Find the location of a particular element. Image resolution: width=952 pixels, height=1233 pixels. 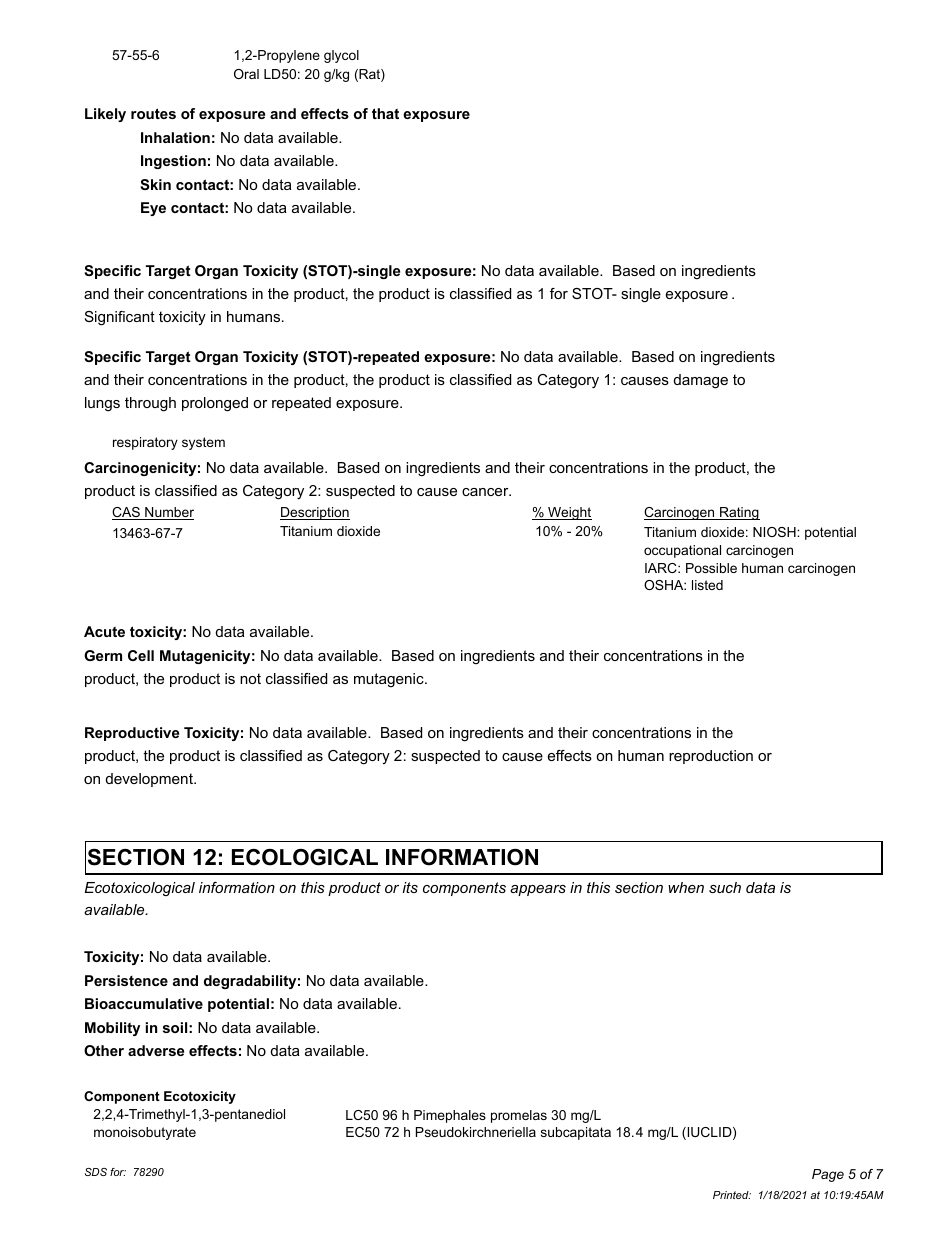

listed is located at coordinates (707, 585).
